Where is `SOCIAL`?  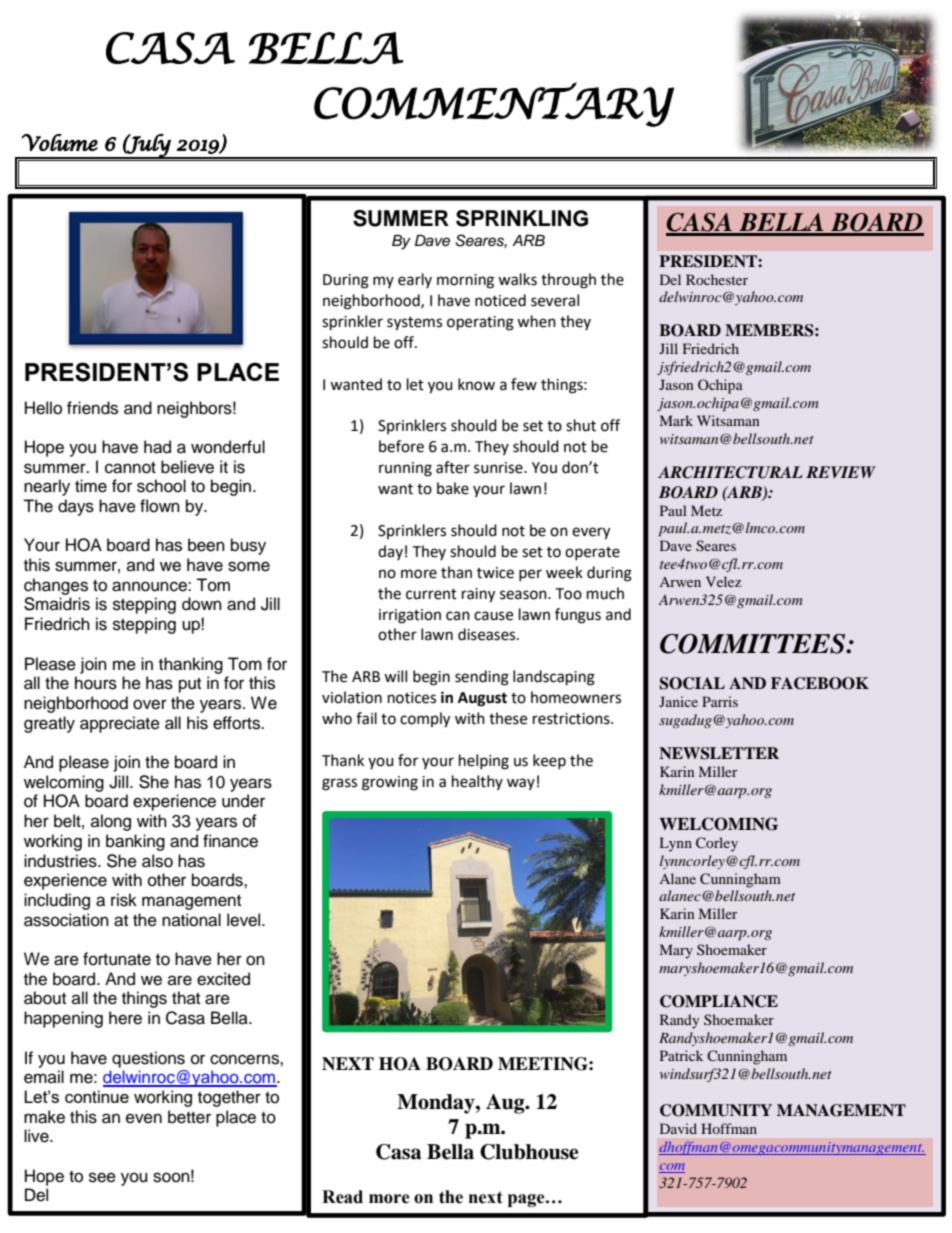
SOCIAL is located at coordinates (692, 683).
